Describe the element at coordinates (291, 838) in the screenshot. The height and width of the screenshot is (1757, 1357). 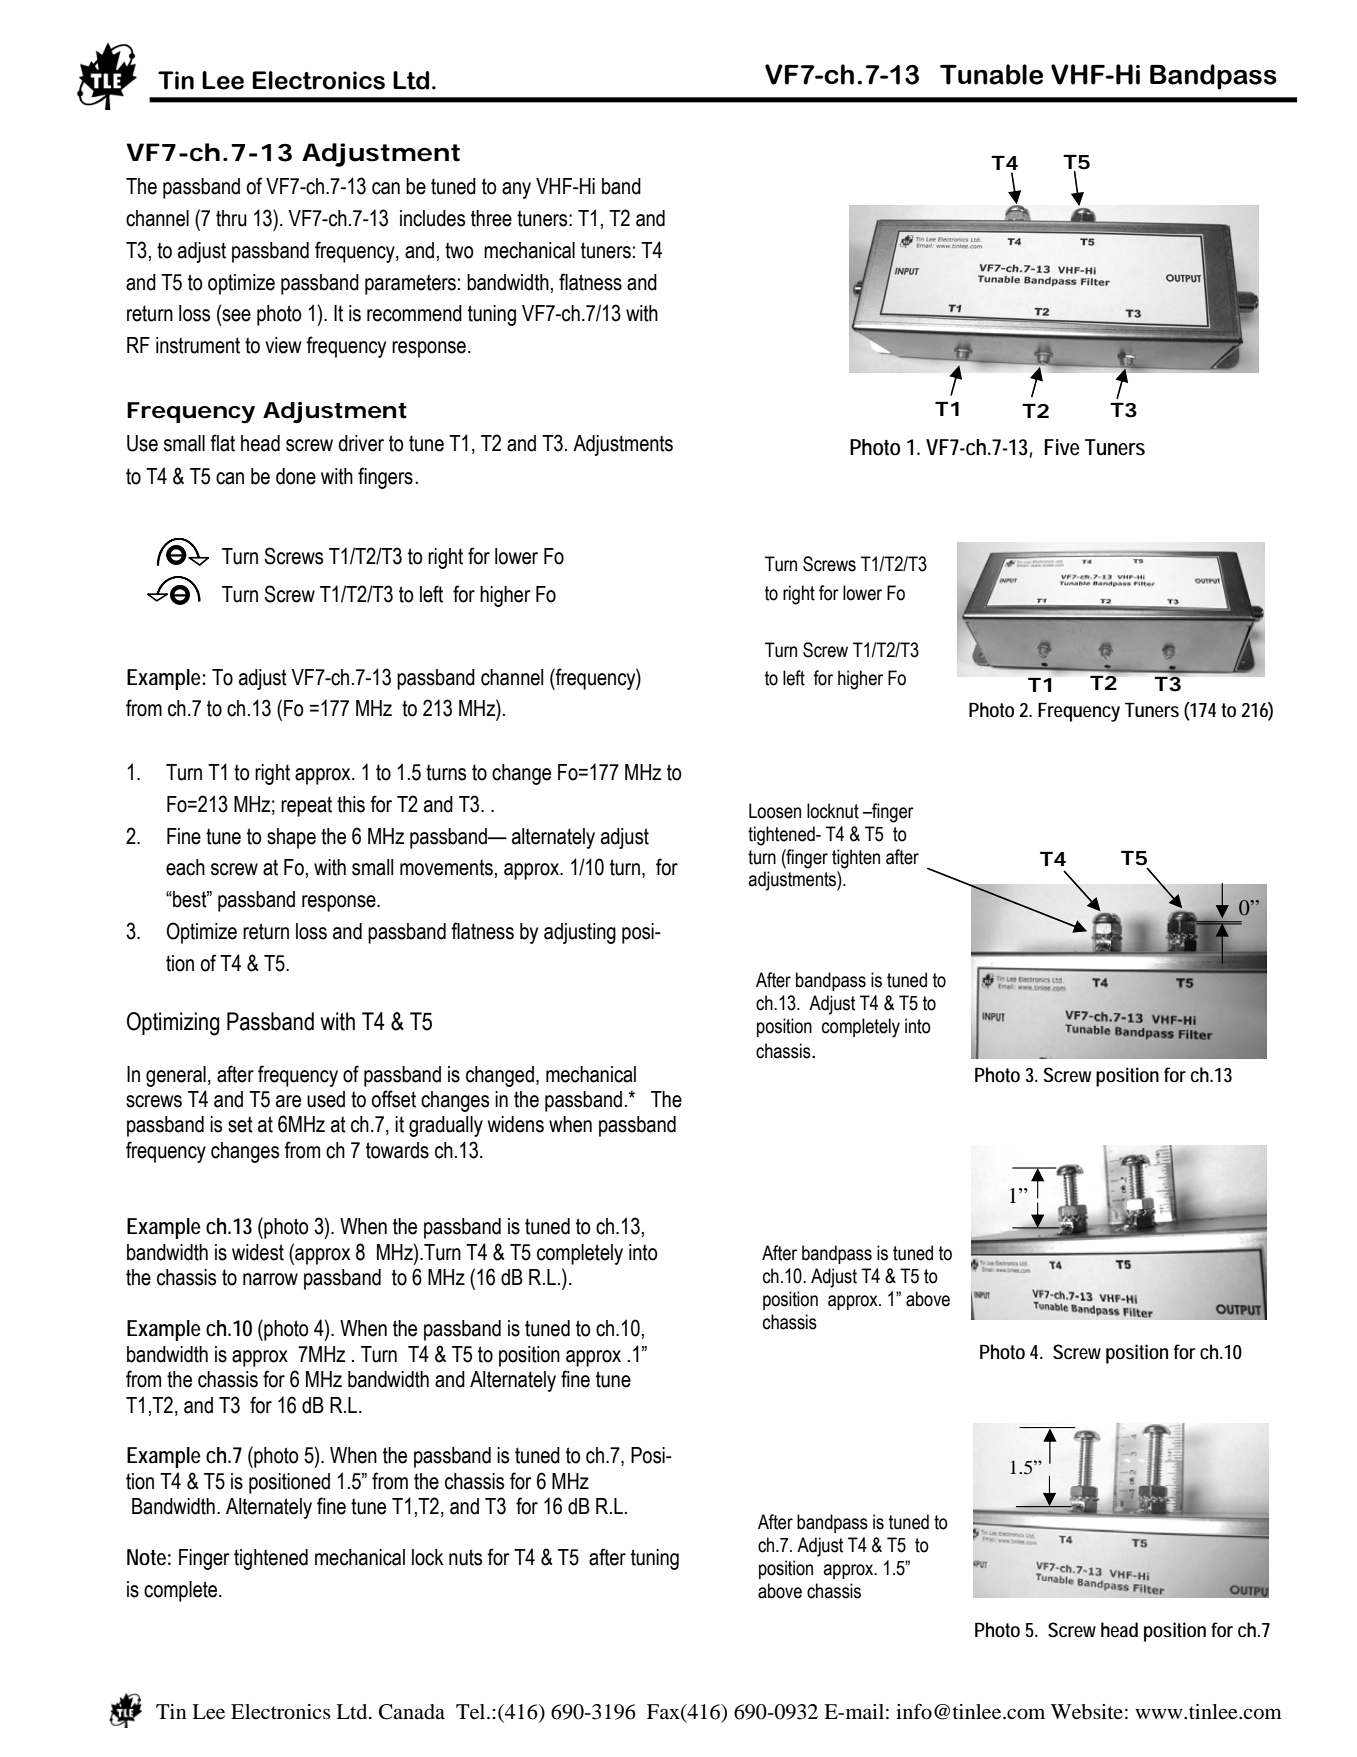
I see `shape` at that location.
